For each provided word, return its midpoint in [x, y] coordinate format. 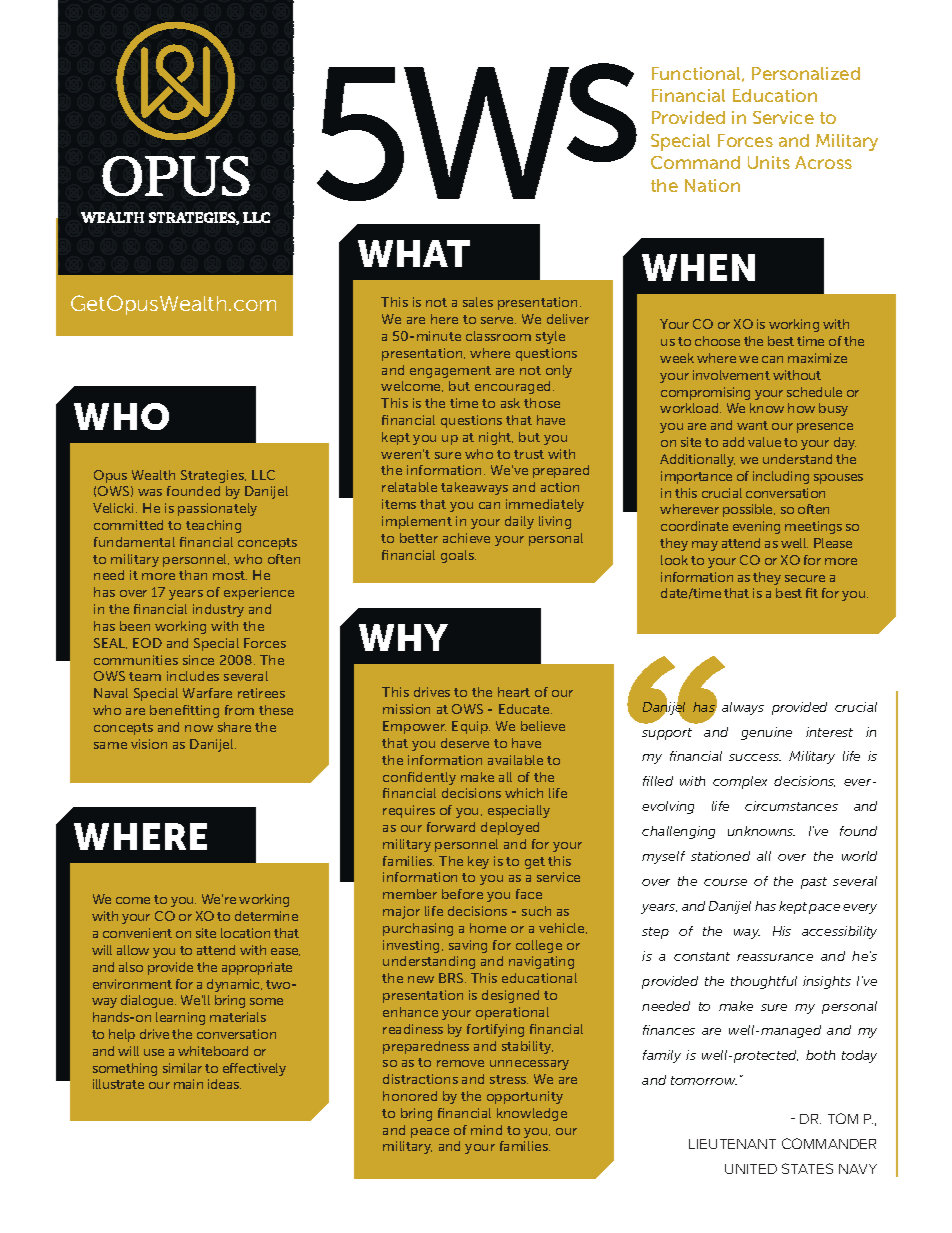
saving [468, 946]
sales [478, 302]
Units [769, 162]
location [245, 933]
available [515, 760]
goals [458, 556]
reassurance [775, 957]
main [188, 1084]
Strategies [213, 476]
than [193, 575]
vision [149, 744]
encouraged [514, 387]
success [755, 757]
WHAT [414, 253]
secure [805, 578]
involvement [731, 375]
